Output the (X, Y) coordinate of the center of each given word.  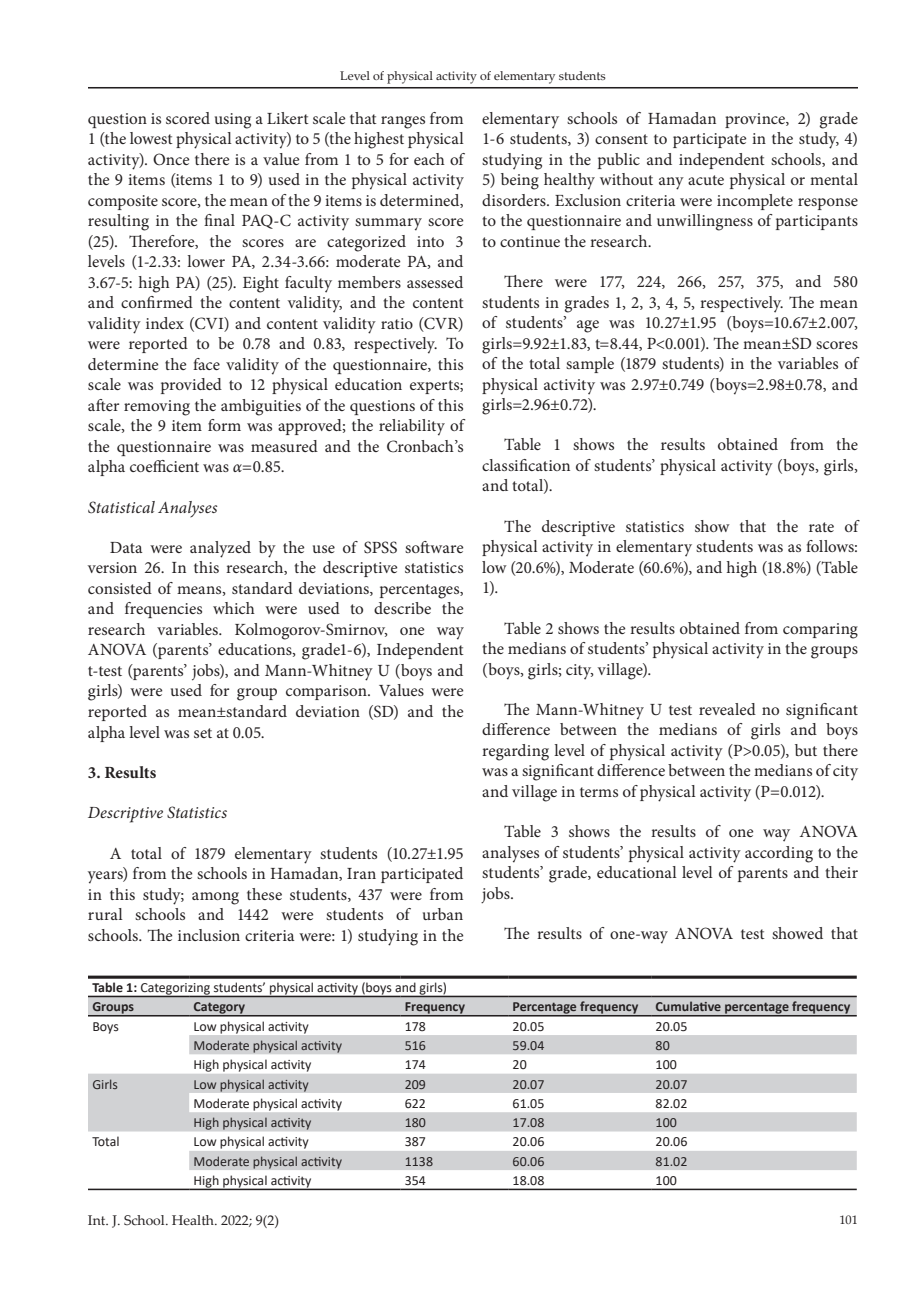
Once (171, 159)
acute (706, 180)
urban (443, 914)
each (429, 159)
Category (219, 1009)
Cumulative (688, 1006)
